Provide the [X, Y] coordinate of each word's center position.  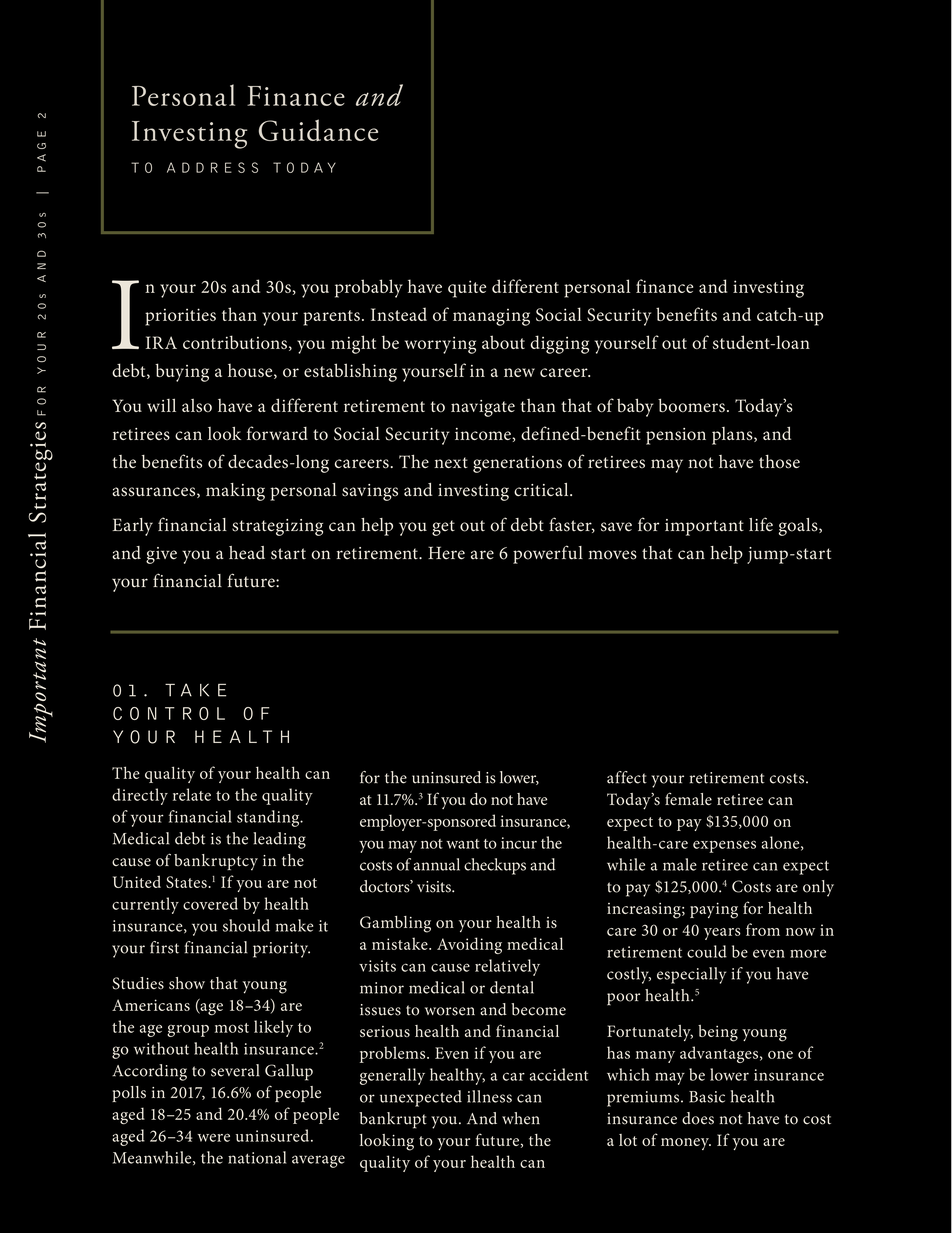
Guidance [318, 130]
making [235, 492]
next [451, 462]
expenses [724, 846]
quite [467, 289]
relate [192, 794]
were [213, 1137]
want [463, 844]
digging [559, 344]
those [779, 462]
